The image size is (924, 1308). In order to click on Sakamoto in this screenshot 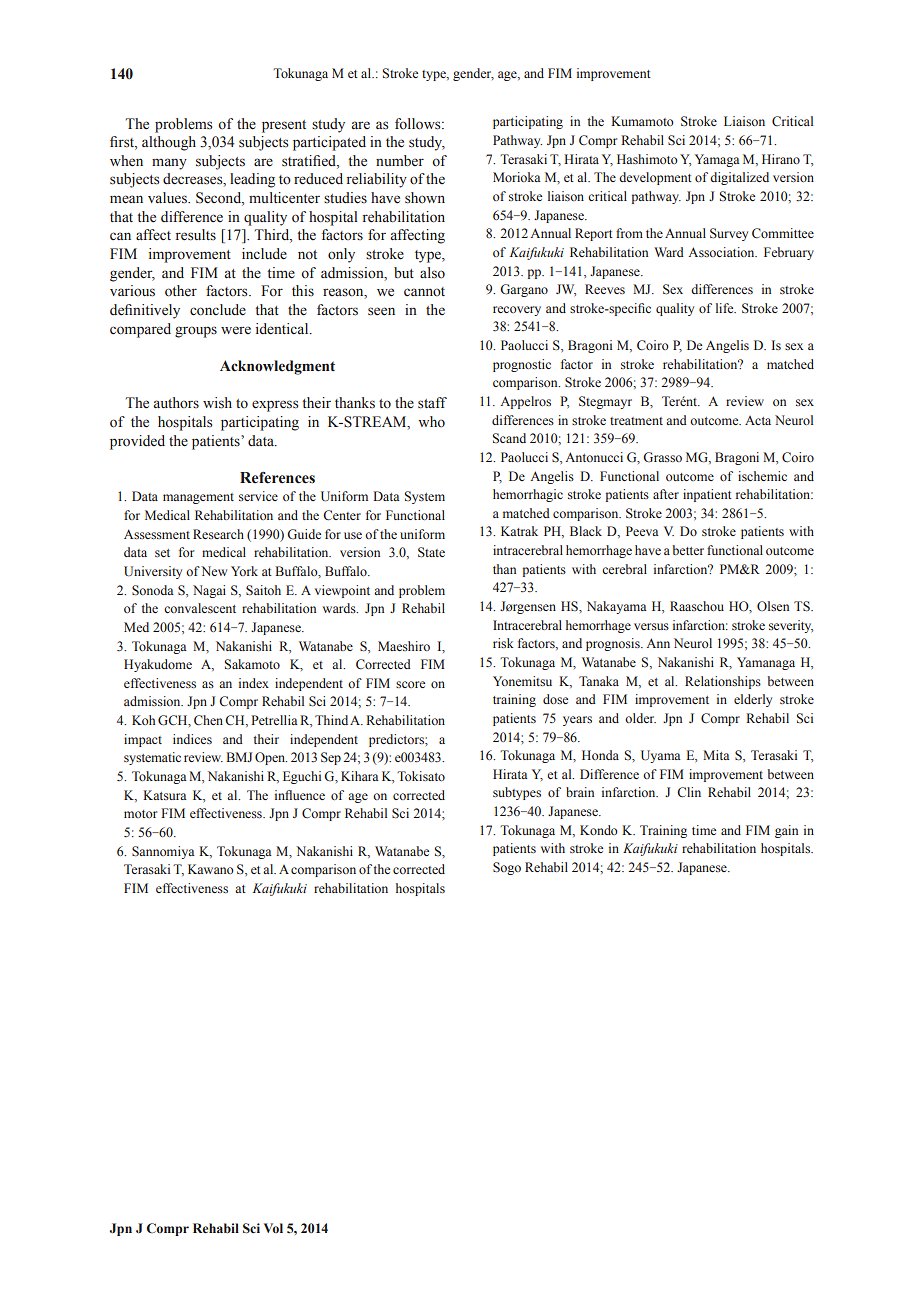, I will do `click(252, 664)`.
